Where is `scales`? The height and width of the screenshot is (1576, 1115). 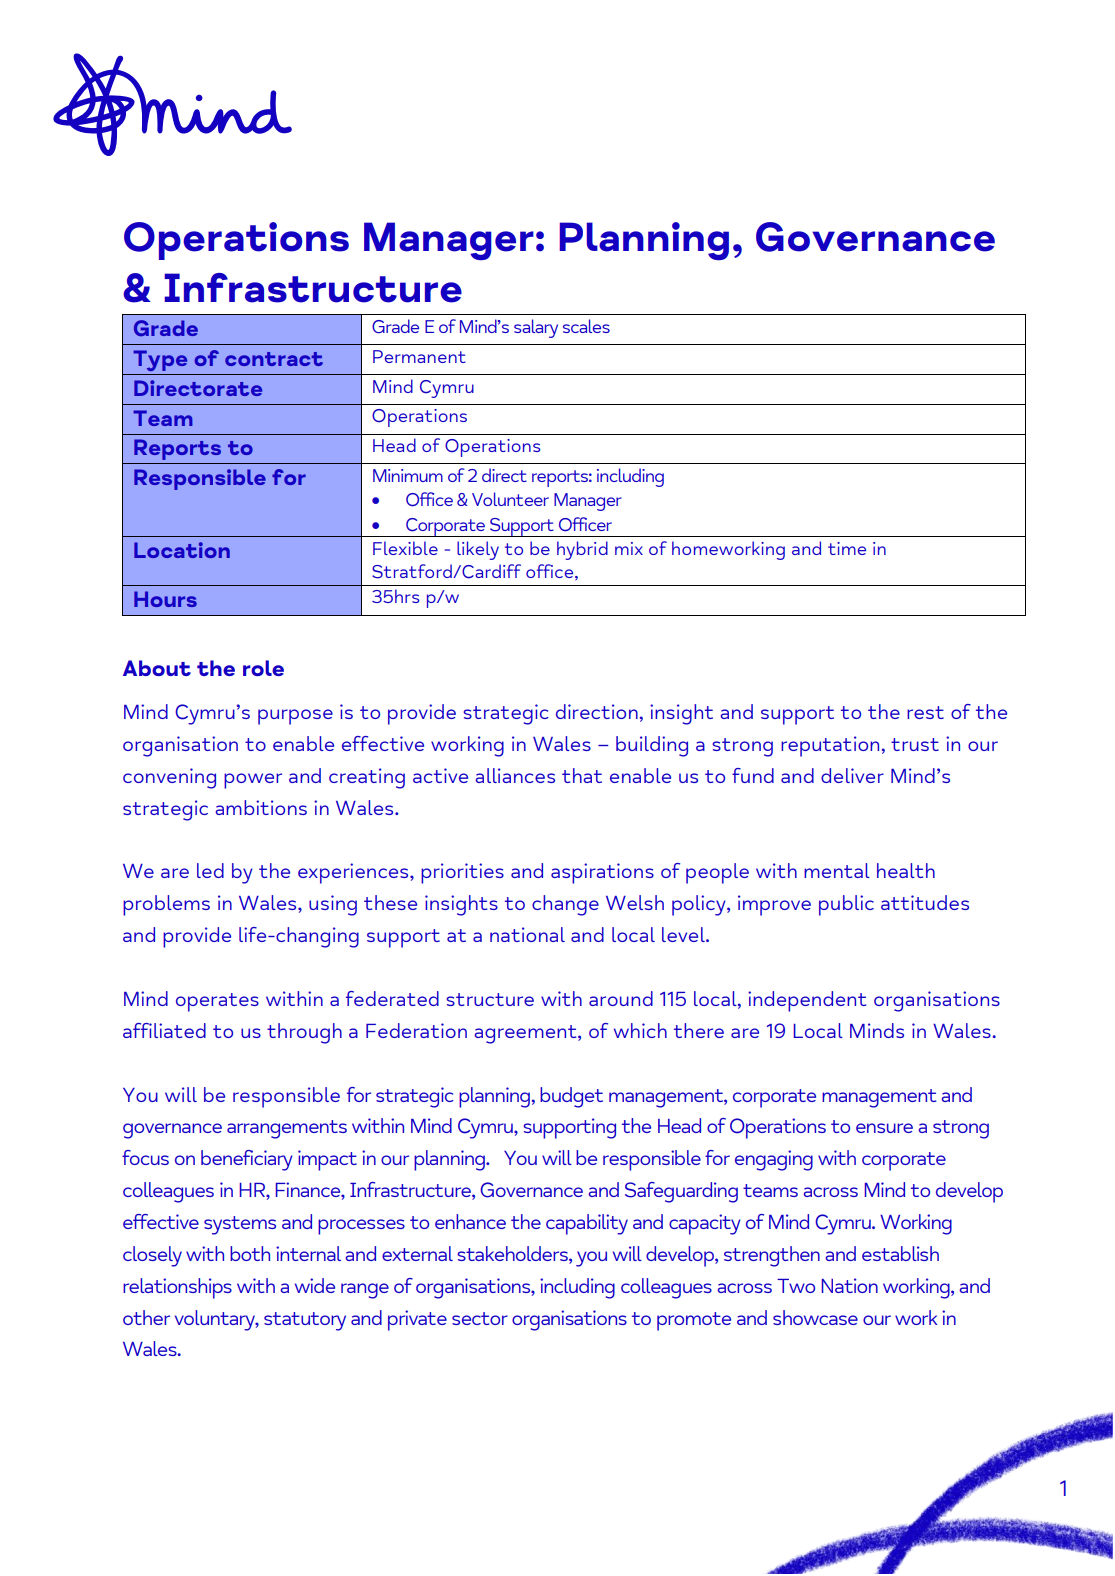 scales is located at coordinates (586, 326).
